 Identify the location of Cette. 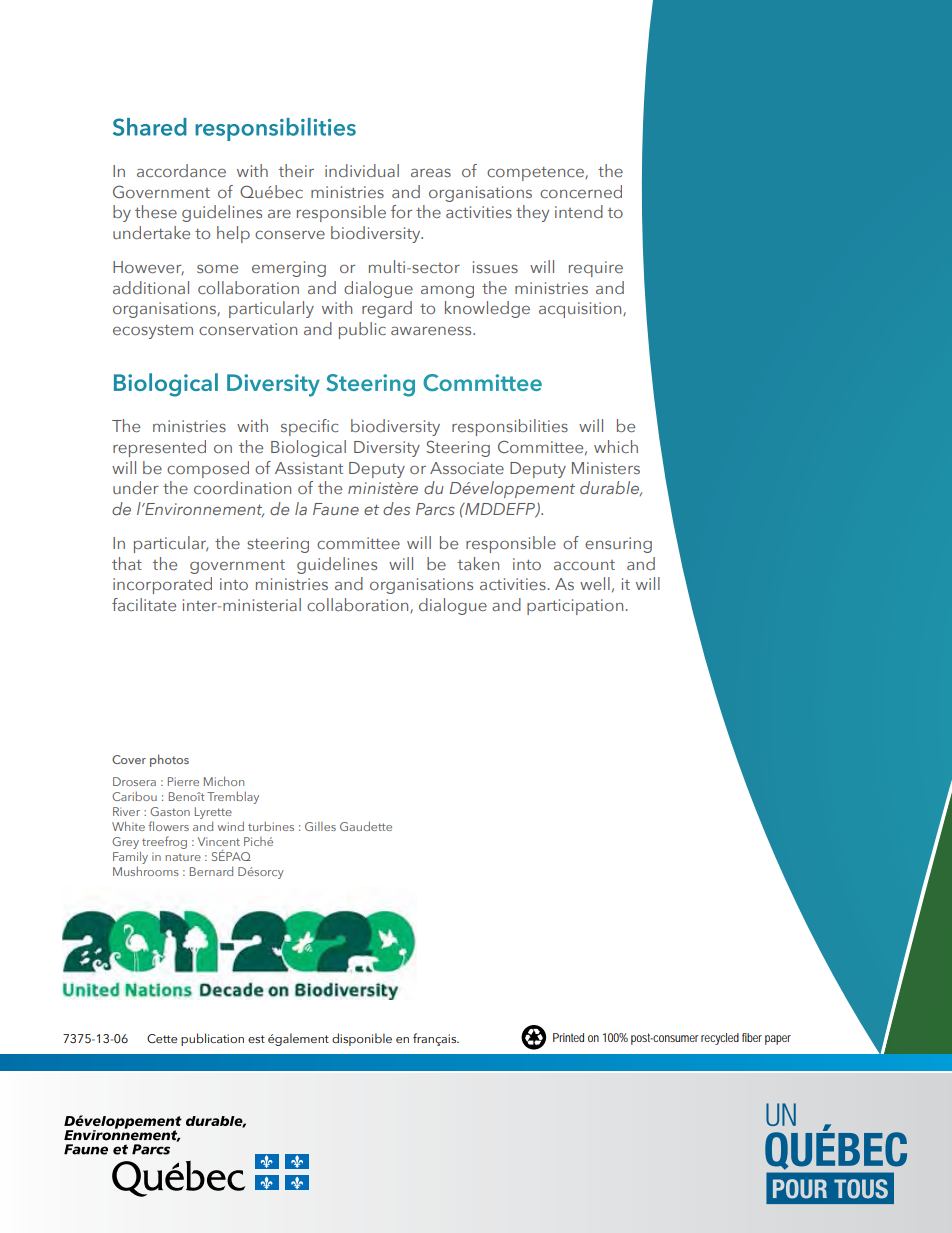
(162, 1038).
